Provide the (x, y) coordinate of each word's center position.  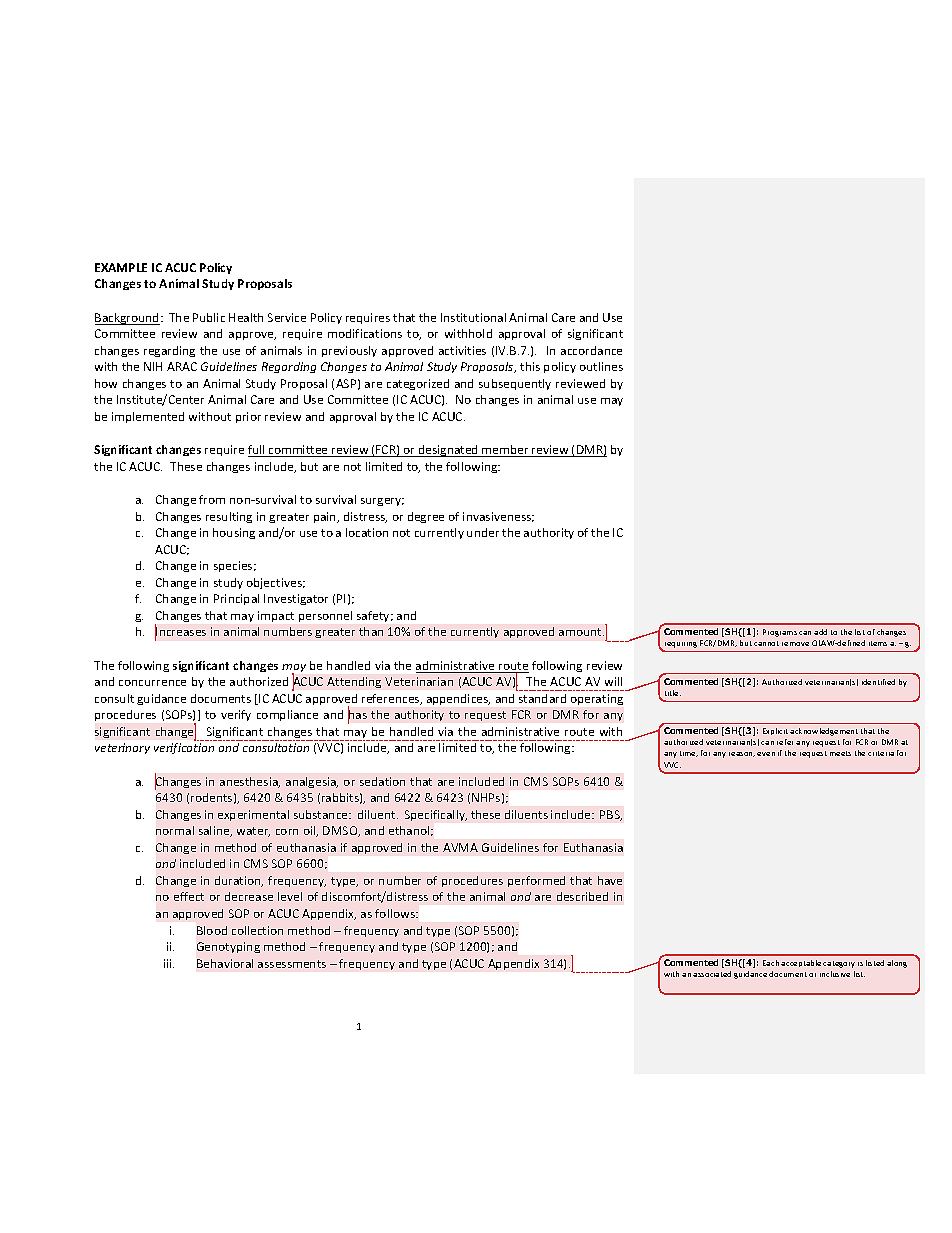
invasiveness (498, 517)
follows (396, 913)
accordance (591, 350)
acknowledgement (824, 732)
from (212, 499)
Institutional (473, 317)
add (820, 632)
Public (209, 317)
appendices (458, 699)
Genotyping (228, 947)
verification (184, 748)
